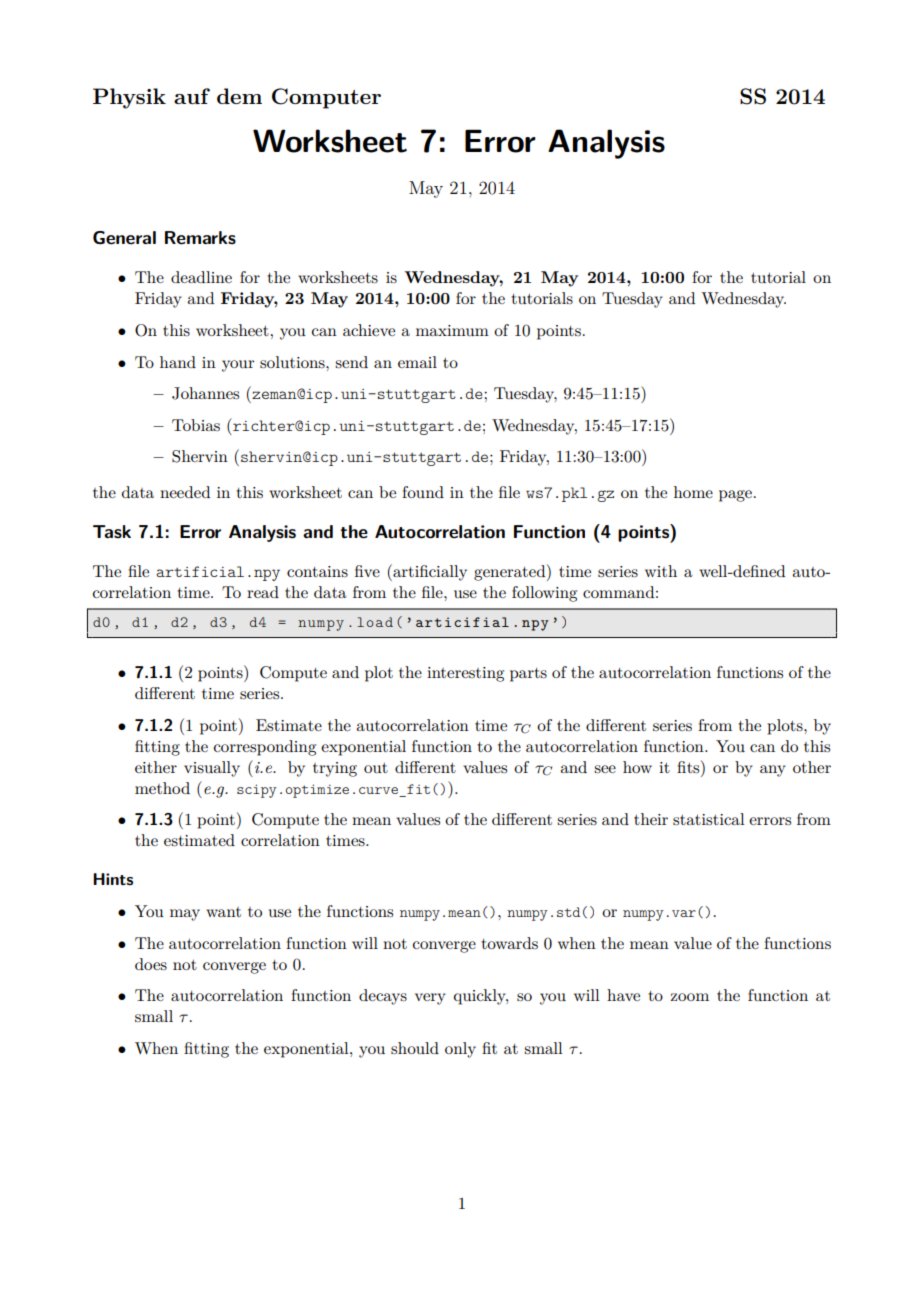 Image resolution: width=924 pixels, height=1308 pixels. I want to click on auf, so click(192, 96).
